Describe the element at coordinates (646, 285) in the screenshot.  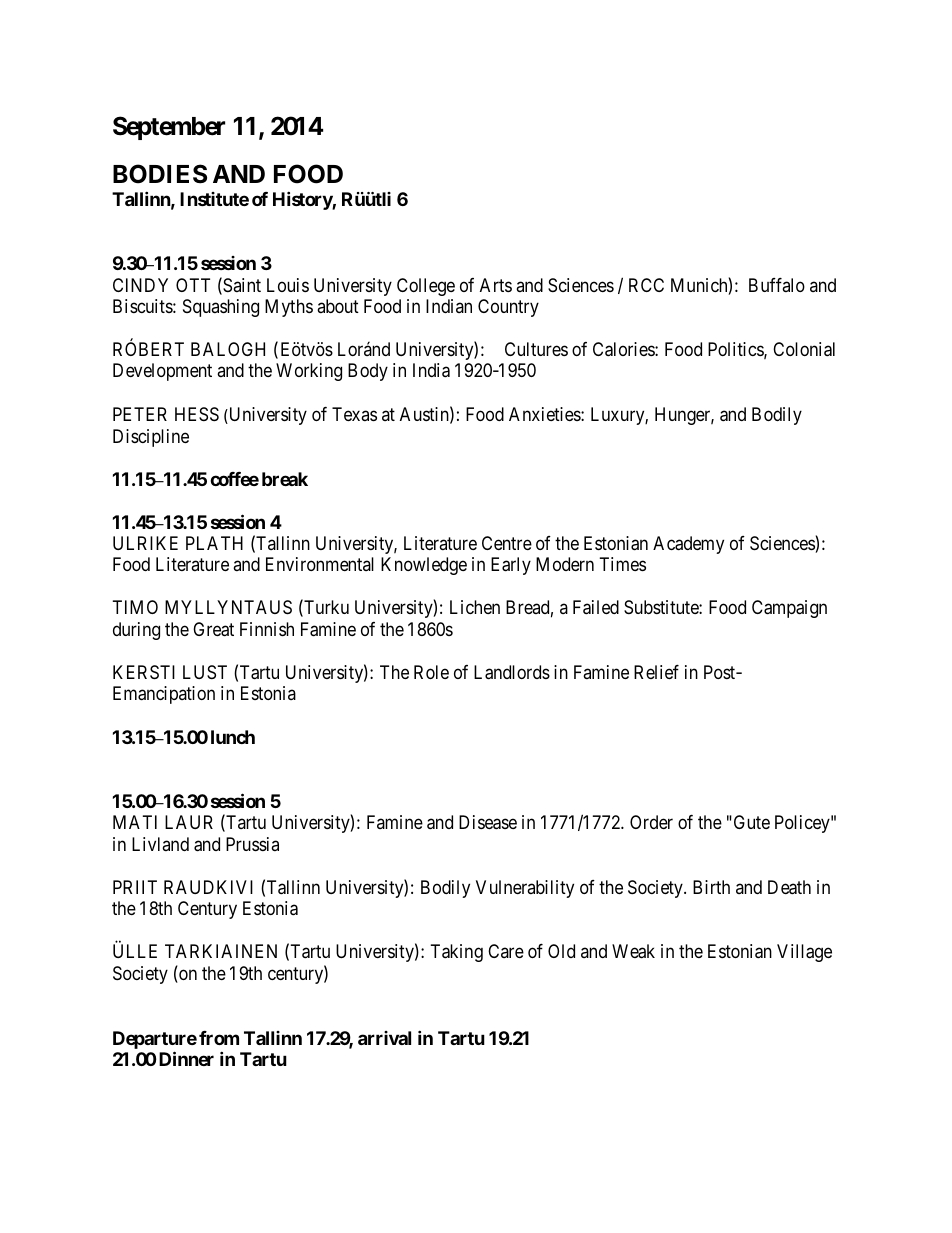
I see `RCC` at that location.
